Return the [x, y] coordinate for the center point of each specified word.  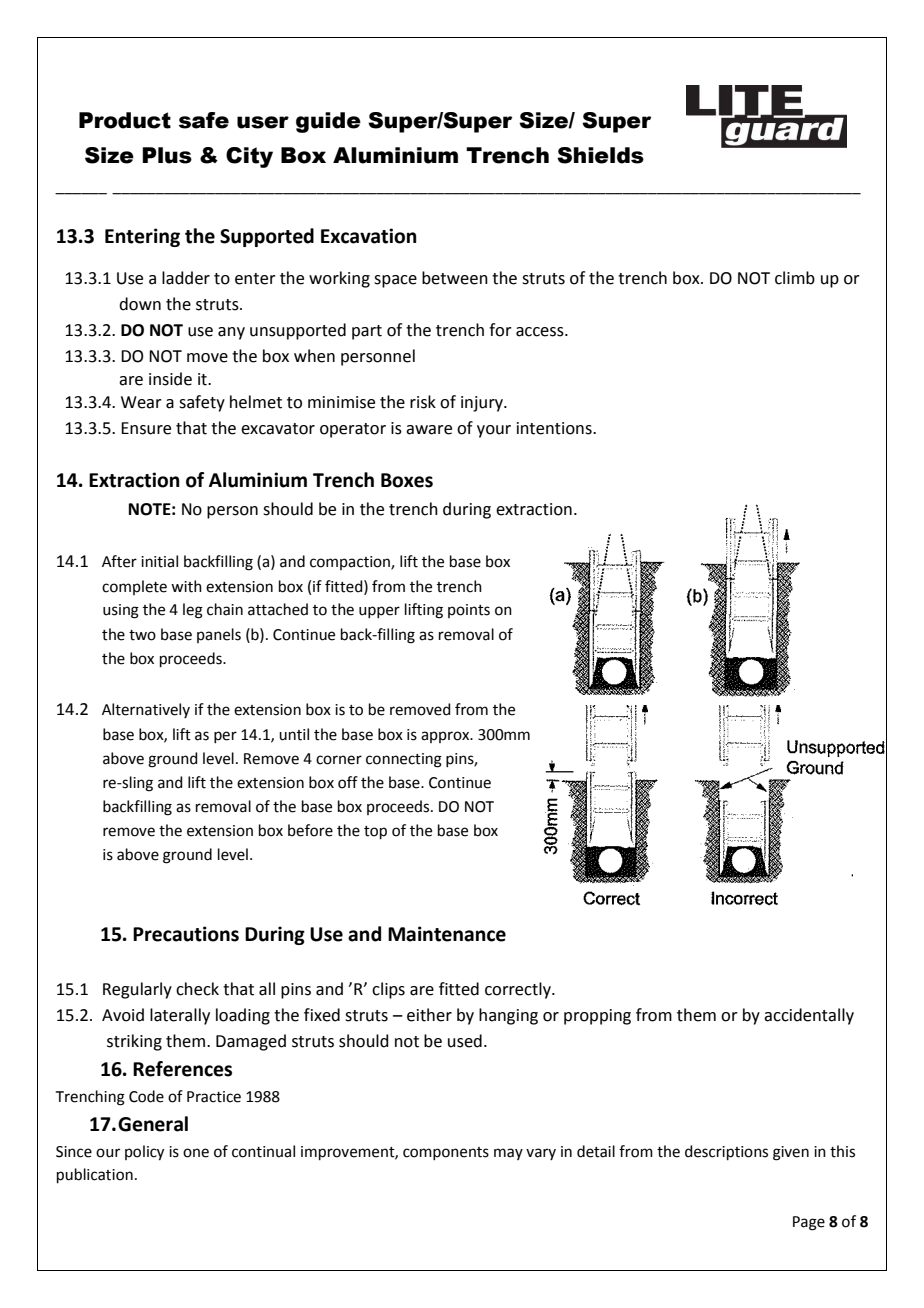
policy [144, 1153]
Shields [600, 155]
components [446, 1153]
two [142, 635]
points [469, 611]
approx [446, 737]
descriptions [726, 1152]
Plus [167, 155]
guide [328, 122]
